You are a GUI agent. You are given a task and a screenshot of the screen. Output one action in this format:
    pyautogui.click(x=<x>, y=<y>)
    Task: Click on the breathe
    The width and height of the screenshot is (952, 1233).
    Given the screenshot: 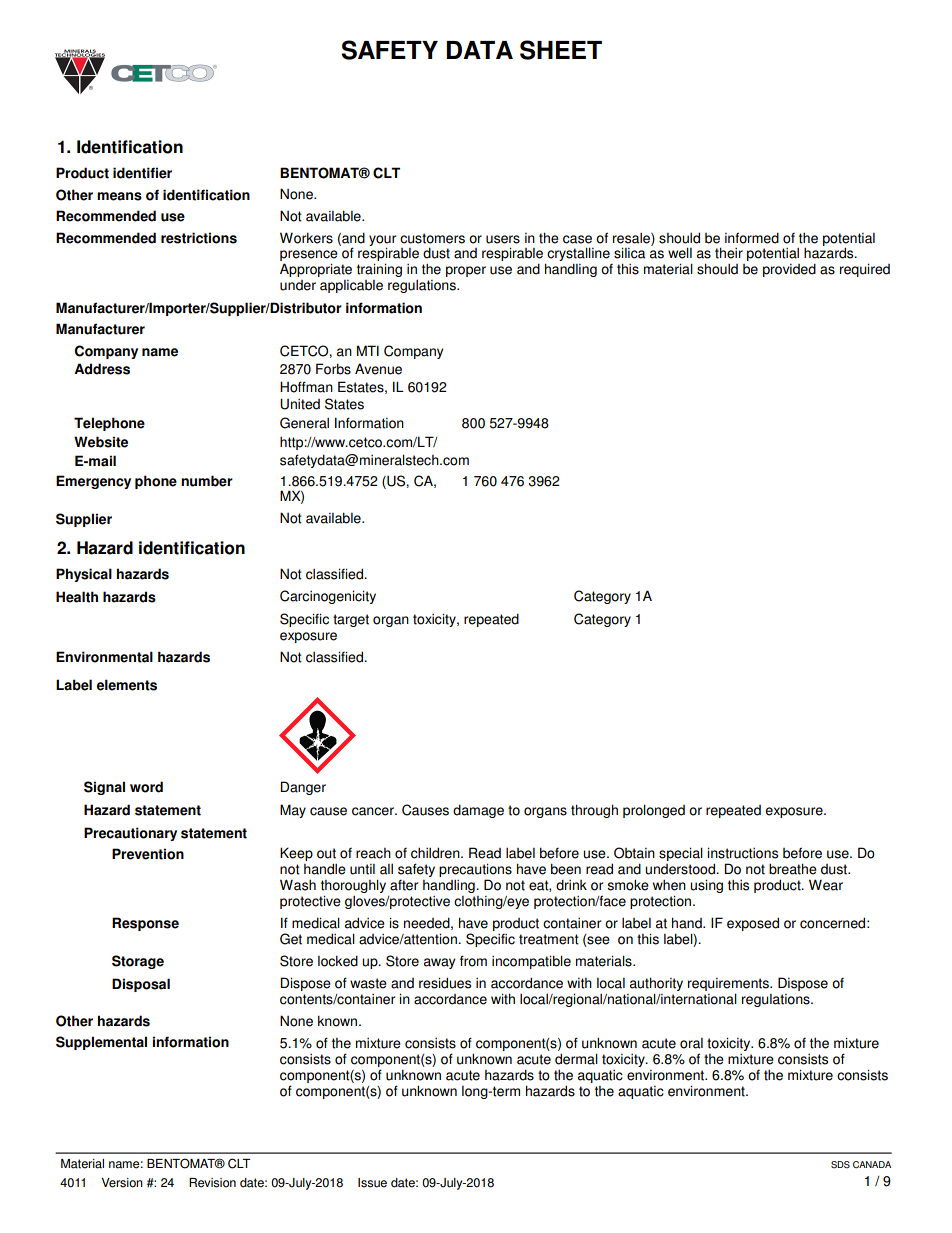 What is the action you would take?
    pyautogui.click(x=793, y=869)
